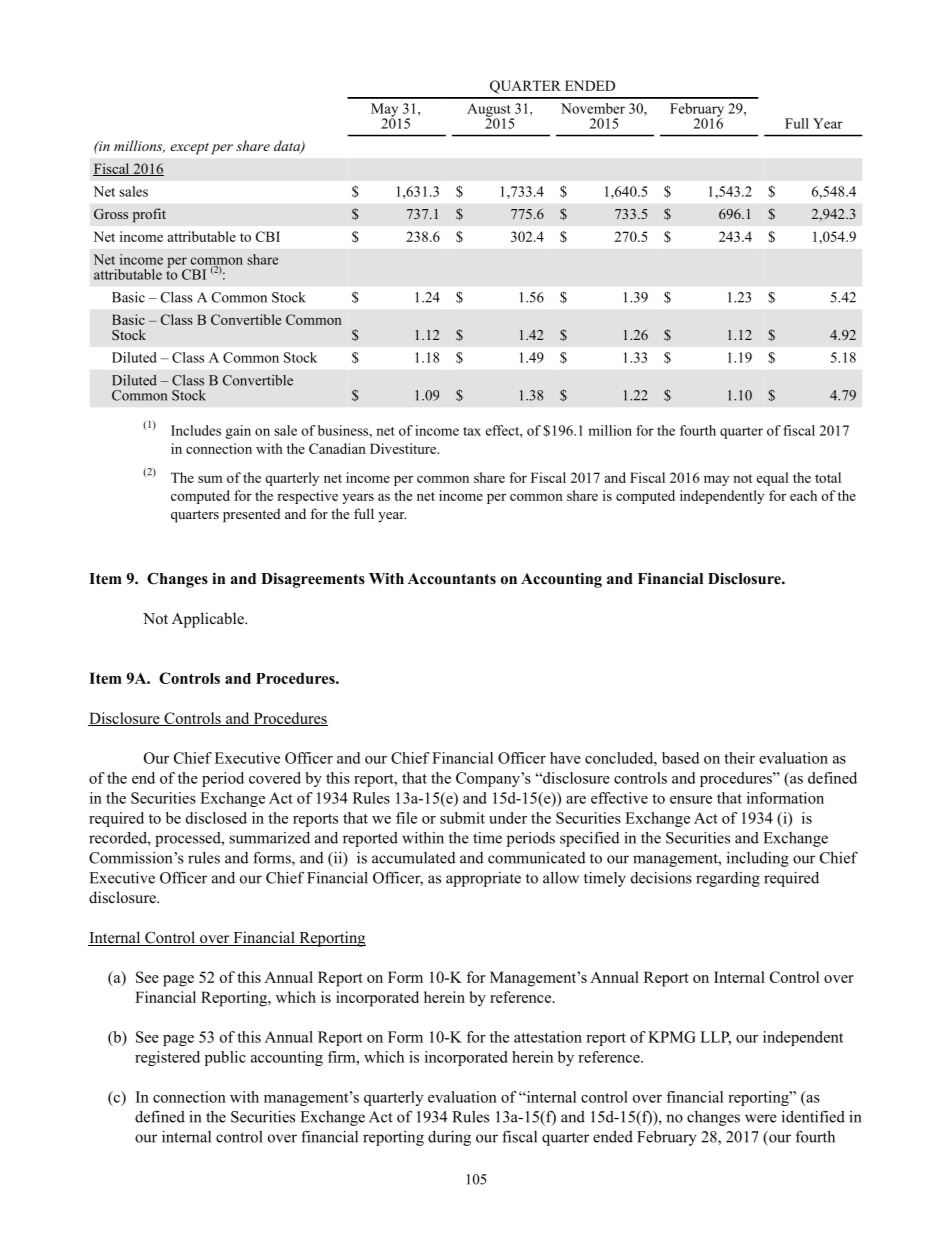  I want to click on submit, so click(462, 818).
